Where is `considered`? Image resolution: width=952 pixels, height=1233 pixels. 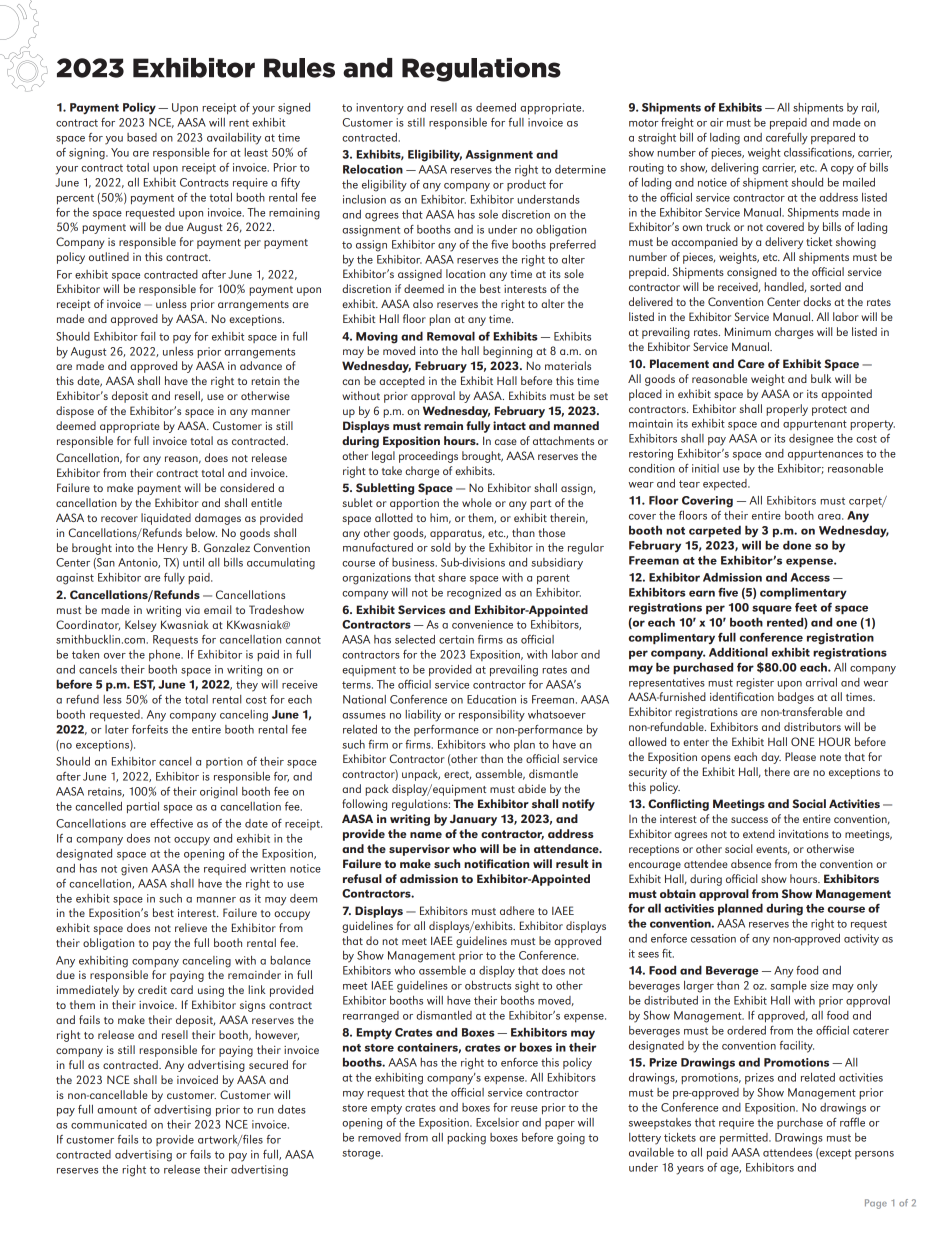
considered is located at coordinates (247, 487).
